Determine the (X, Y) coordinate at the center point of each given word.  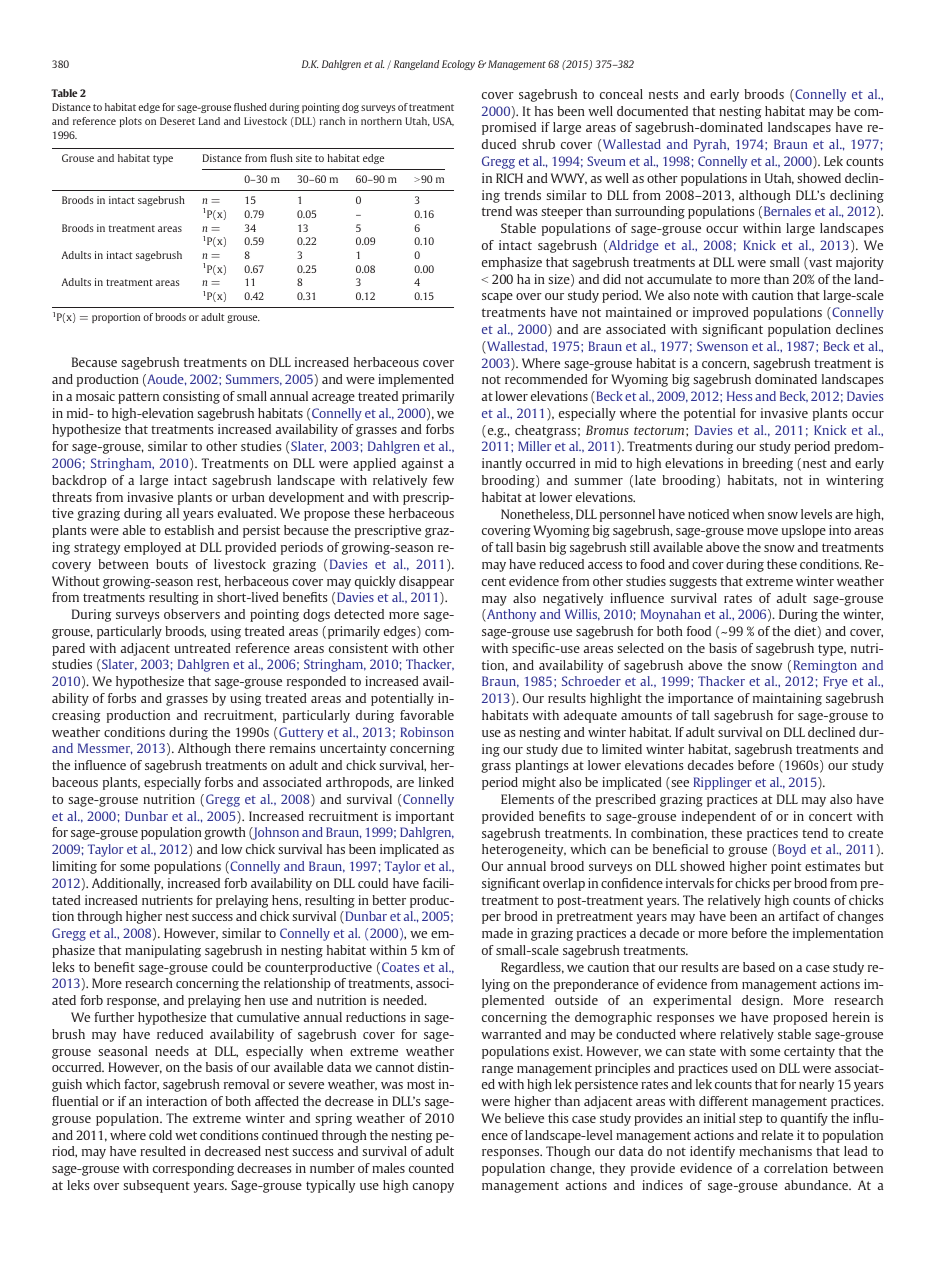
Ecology (458, 65)
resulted (163, 1151)
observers (192, 614)
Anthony (510, 615)
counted (431, 1168)
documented (652, 111)
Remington (825, 666)
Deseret (177, 121)
